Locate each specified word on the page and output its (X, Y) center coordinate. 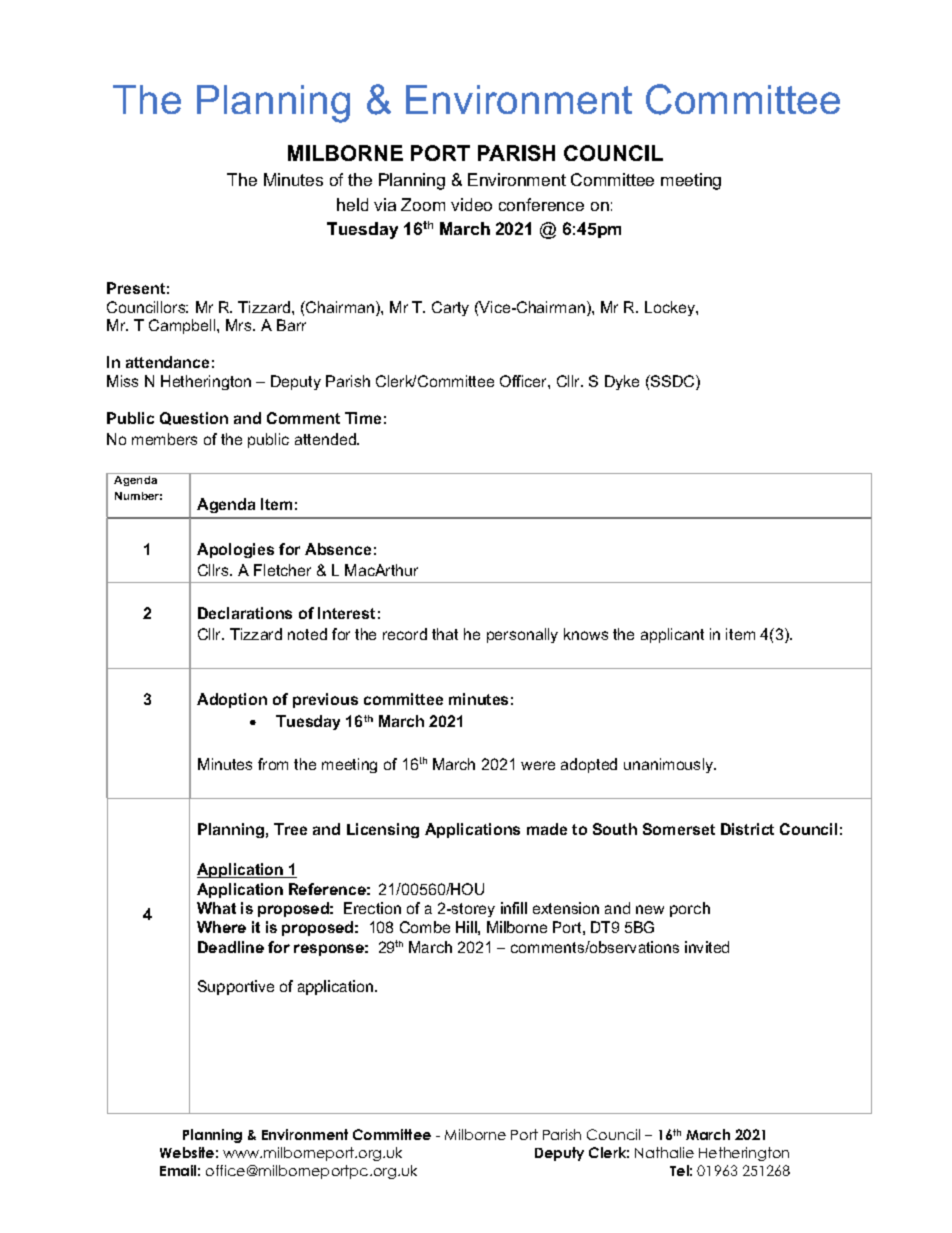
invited (707, 947)
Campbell (183, 326)
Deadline (231, 947)
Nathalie (664, 1152)
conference (541, 204)
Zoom (423, 204)
